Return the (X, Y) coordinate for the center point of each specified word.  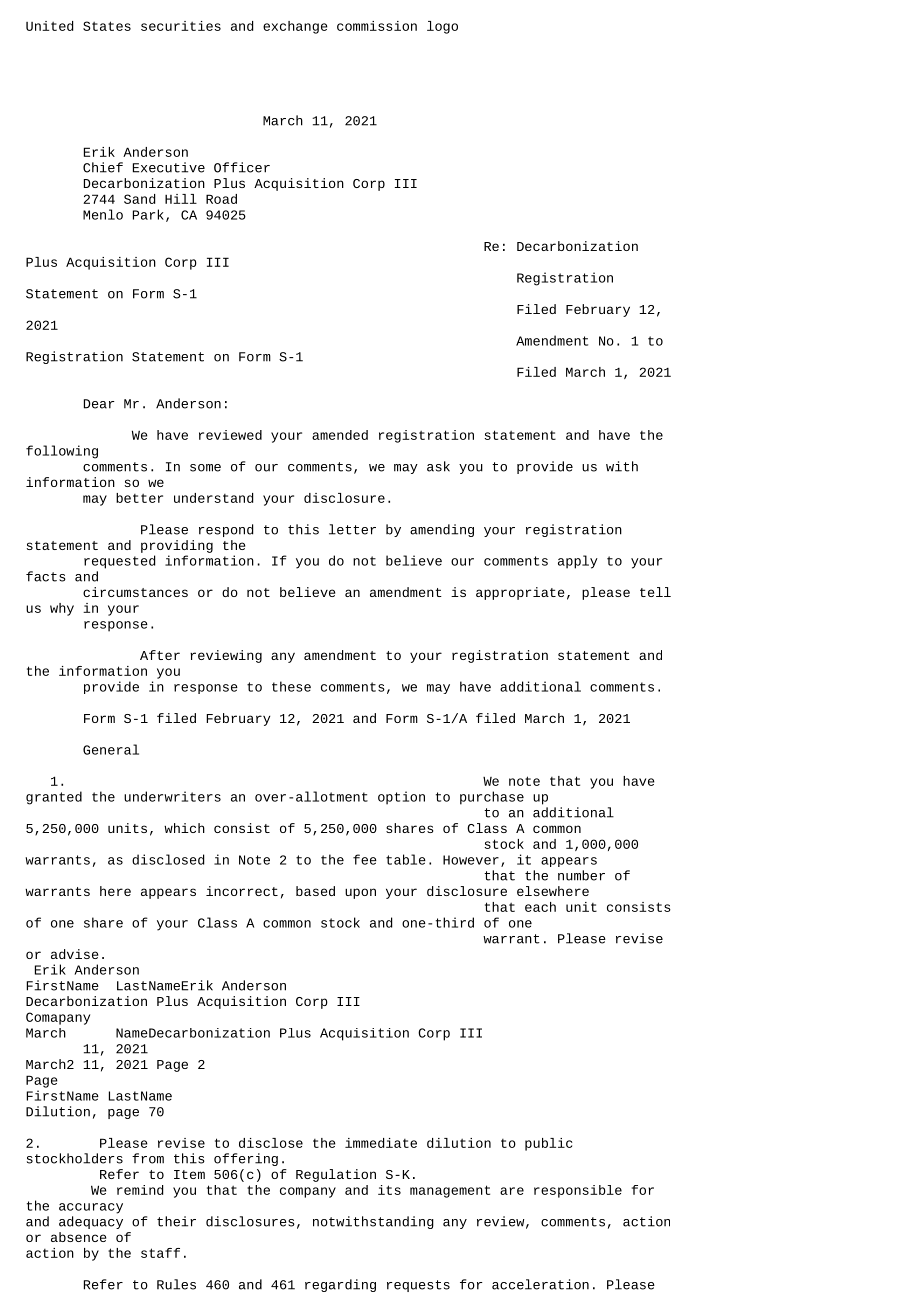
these (291, 686)
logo (442, 27)
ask (438, 466)
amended (340, 435)
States (107, 26)
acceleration (540, 1284)
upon (360, 893)
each (540, 907)
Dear (99, 404)
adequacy (91, 1222)
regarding (340, 1285)
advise (74, 954)
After (160, 655)
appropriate (520, 593)
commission (377, 26)
